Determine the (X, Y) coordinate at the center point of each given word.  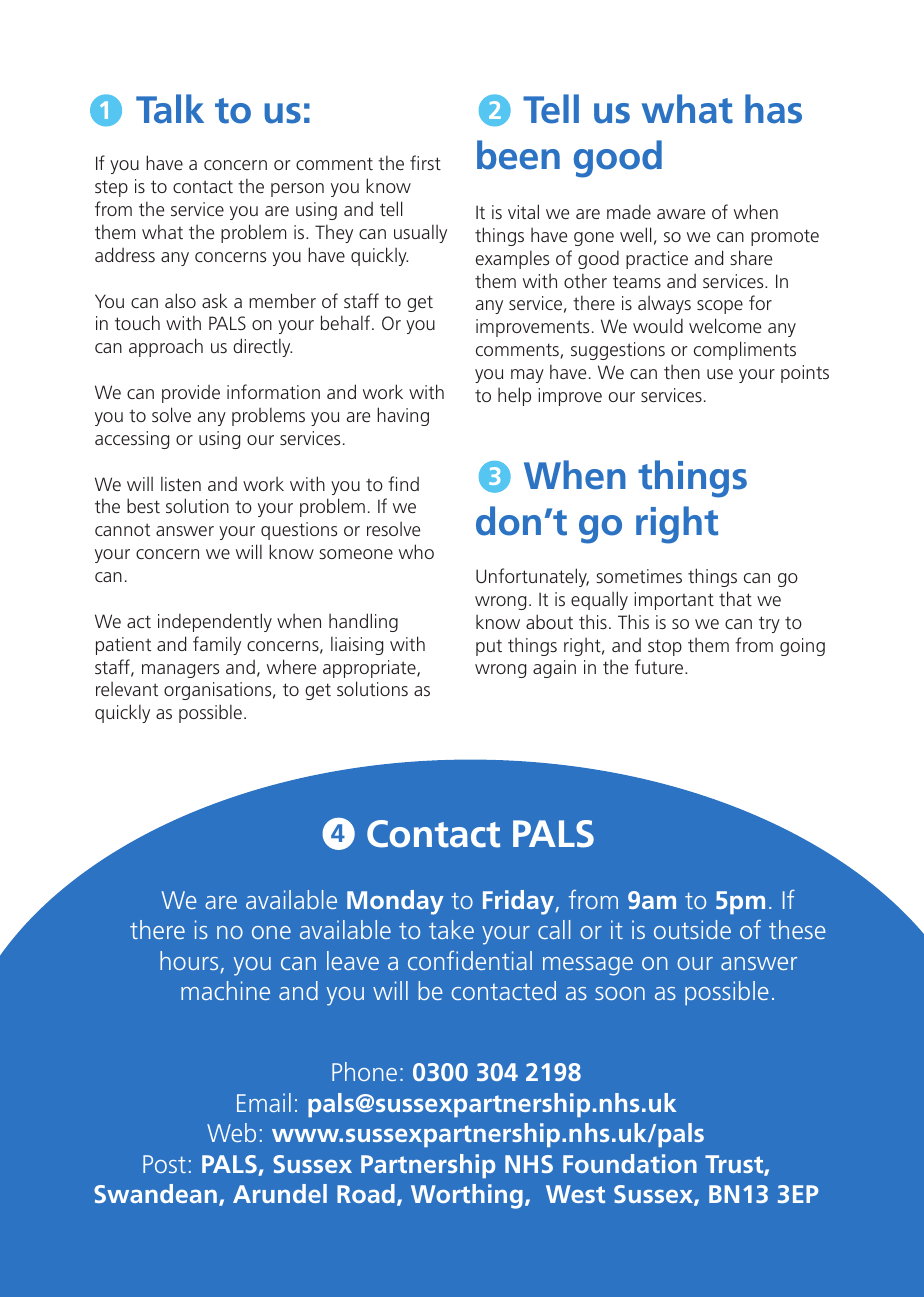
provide (191, 394)
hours (190, 962)
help (514, 396)
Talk (170, 109)
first (425, 162)
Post (164, 1164)
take (451, 929)
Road (366, 1193)
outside (692, 929)
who (416, 551)
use (720, 374)
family (217, 645)
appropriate (370, 669)
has (773, 109)
